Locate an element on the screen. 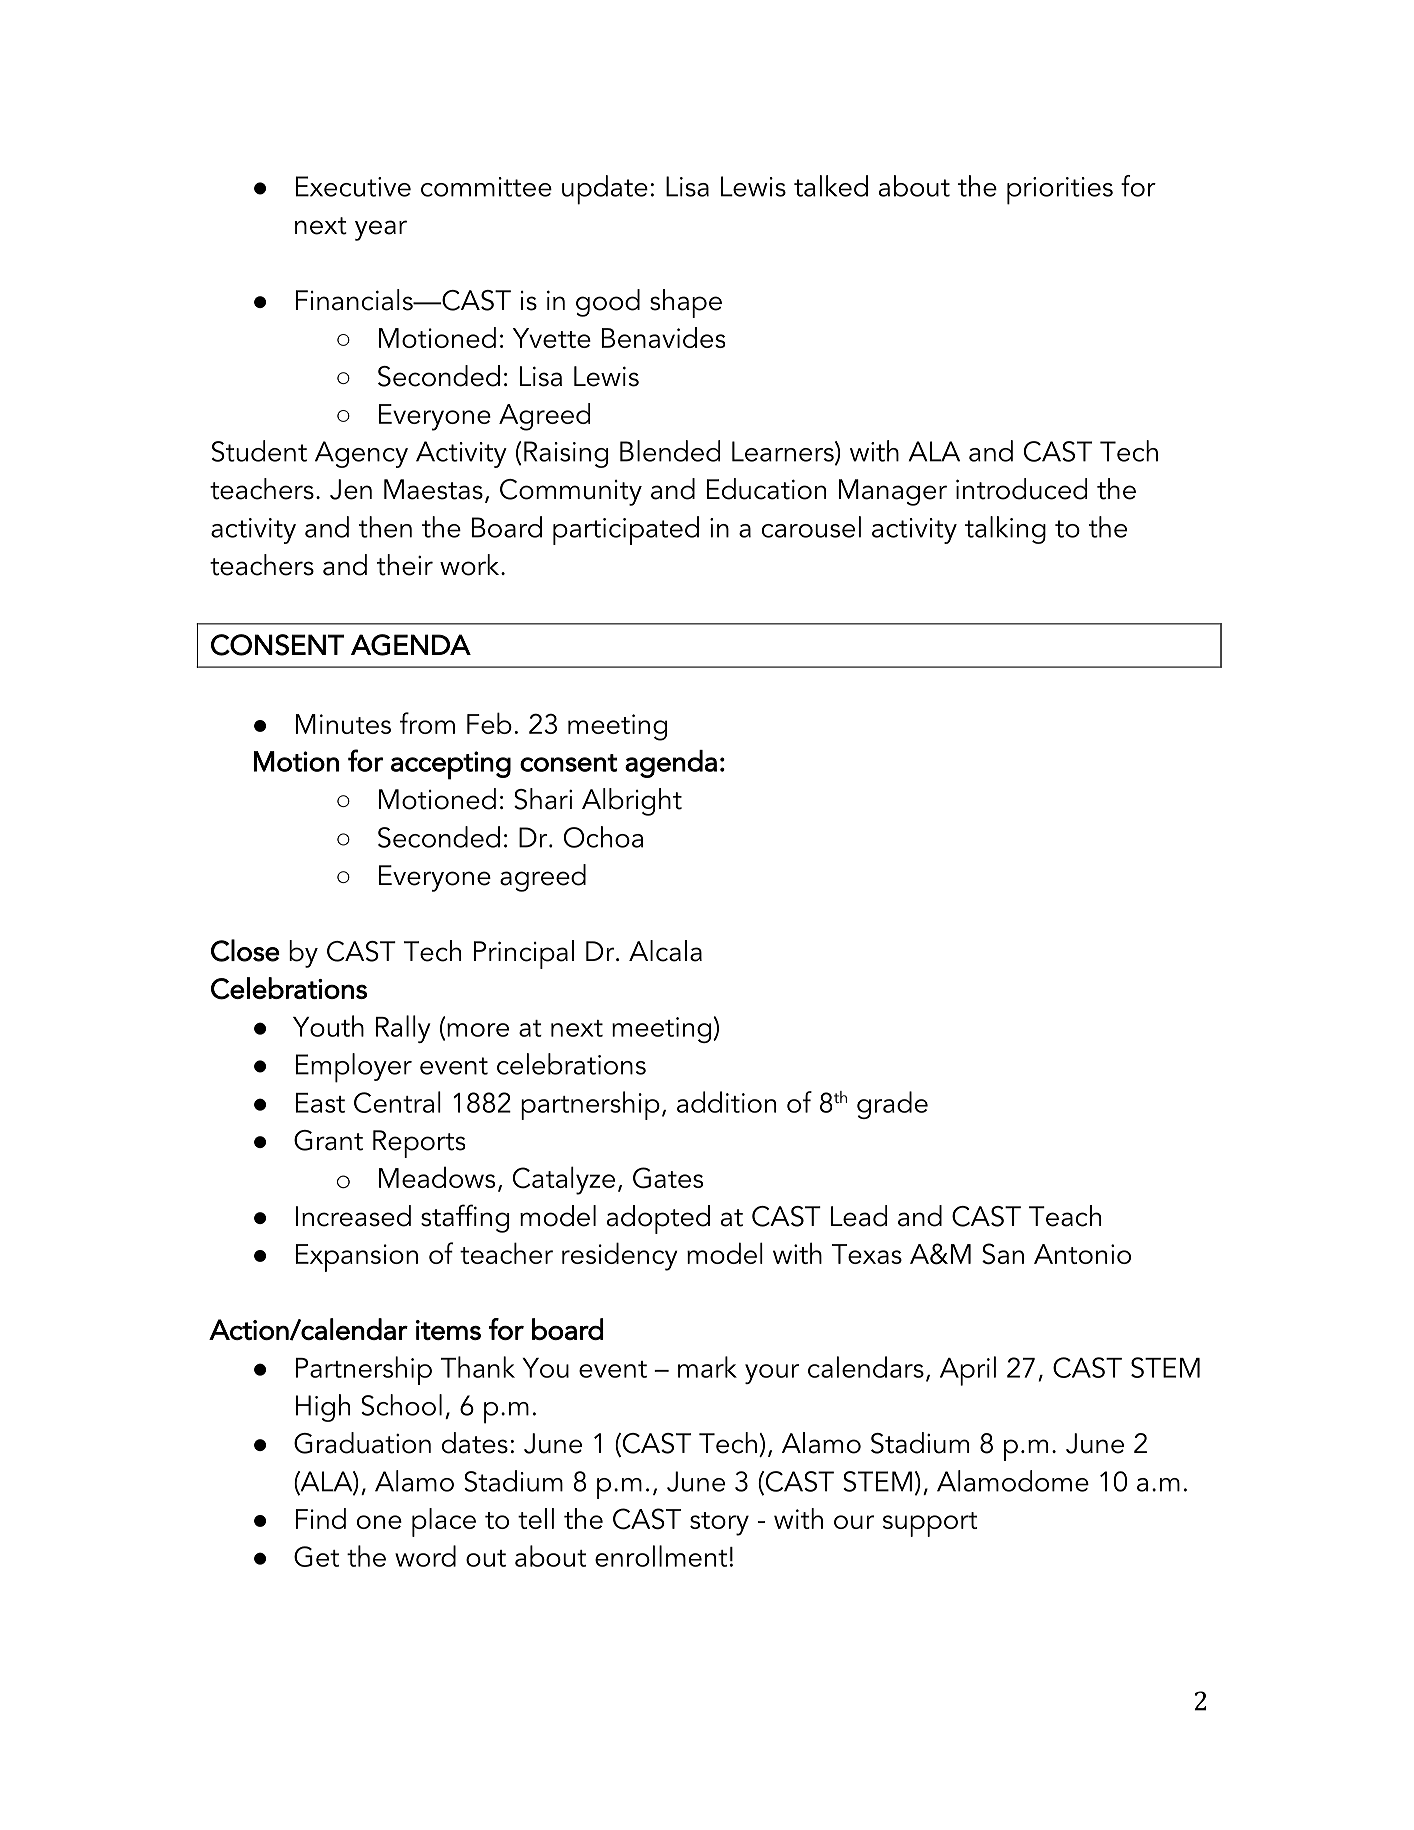  addition is located at coordinates (726, 1102).
